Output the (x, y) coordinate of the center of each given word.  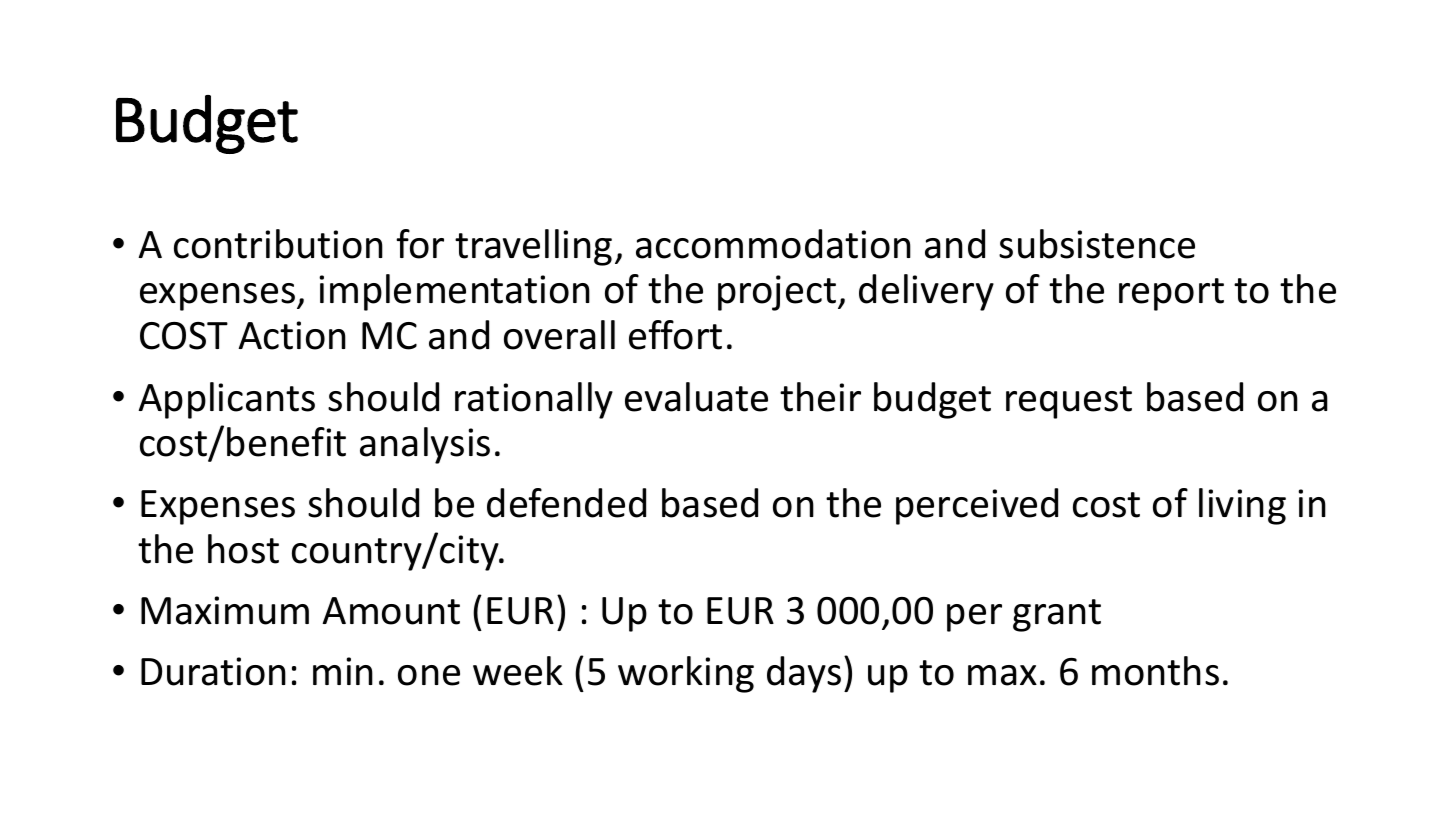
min (343, 671)
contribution (278, 244)
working (686, 674)
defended (566, 503)
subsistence (1097, 244)
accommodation (773, 244)
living (1242, 506)
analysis (425, 445)
